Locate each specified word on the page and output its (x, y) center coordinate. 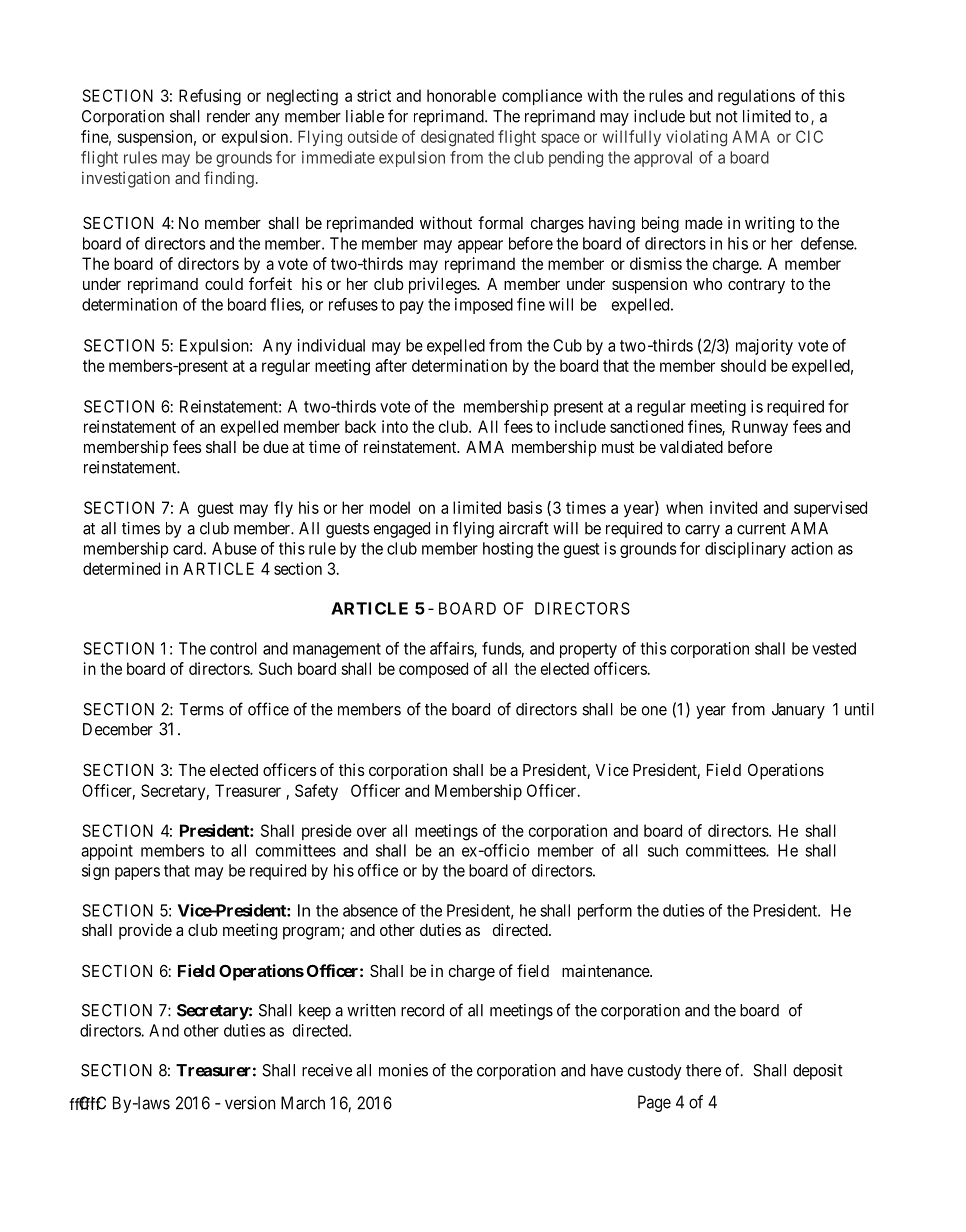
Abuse (234, 548)
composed (433, 670)
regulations (756, 97)
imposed (484, 306)
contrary (756, 286)
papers (137, 873)
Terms (201, 709)
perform (605, 912)
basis (525, 507)
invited (733, 507)
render (228, 116)
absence (370, 910)
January (798, 711)
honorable (461, 95)
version (250, 1103)
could (224, 284)
